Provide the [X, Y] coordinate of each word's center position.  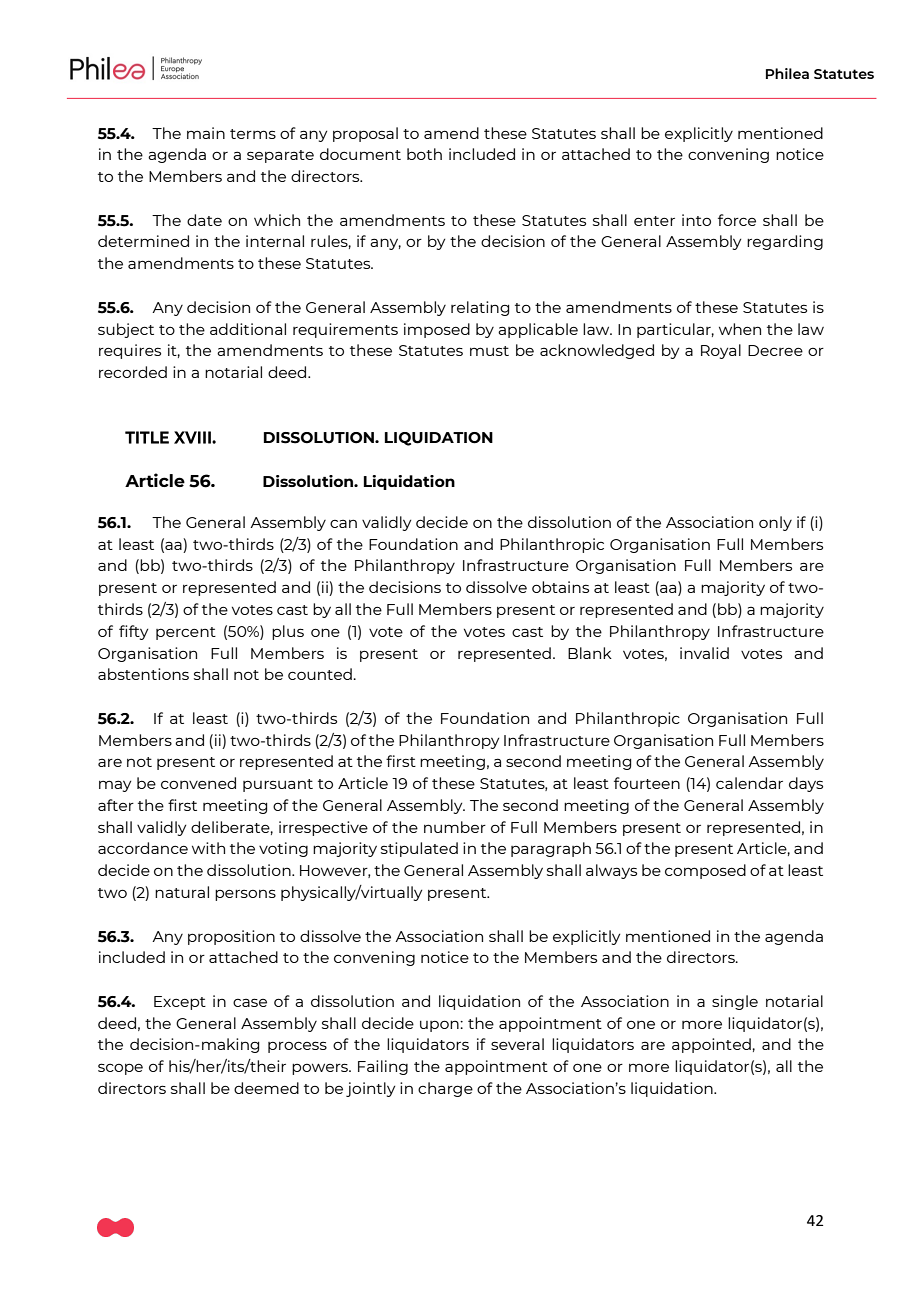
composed [705, 871]
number [455, 827]
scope [120, 1069]
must [489, 351]
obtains [560, 587]
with [208, 848]
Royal [721, 351]
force [737, 220]
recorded [133, 372]
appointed [711, 1045]
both [424, 154]
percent [186, 633]
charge [445, 1089]
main [206, 133]
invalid [704, 653]
